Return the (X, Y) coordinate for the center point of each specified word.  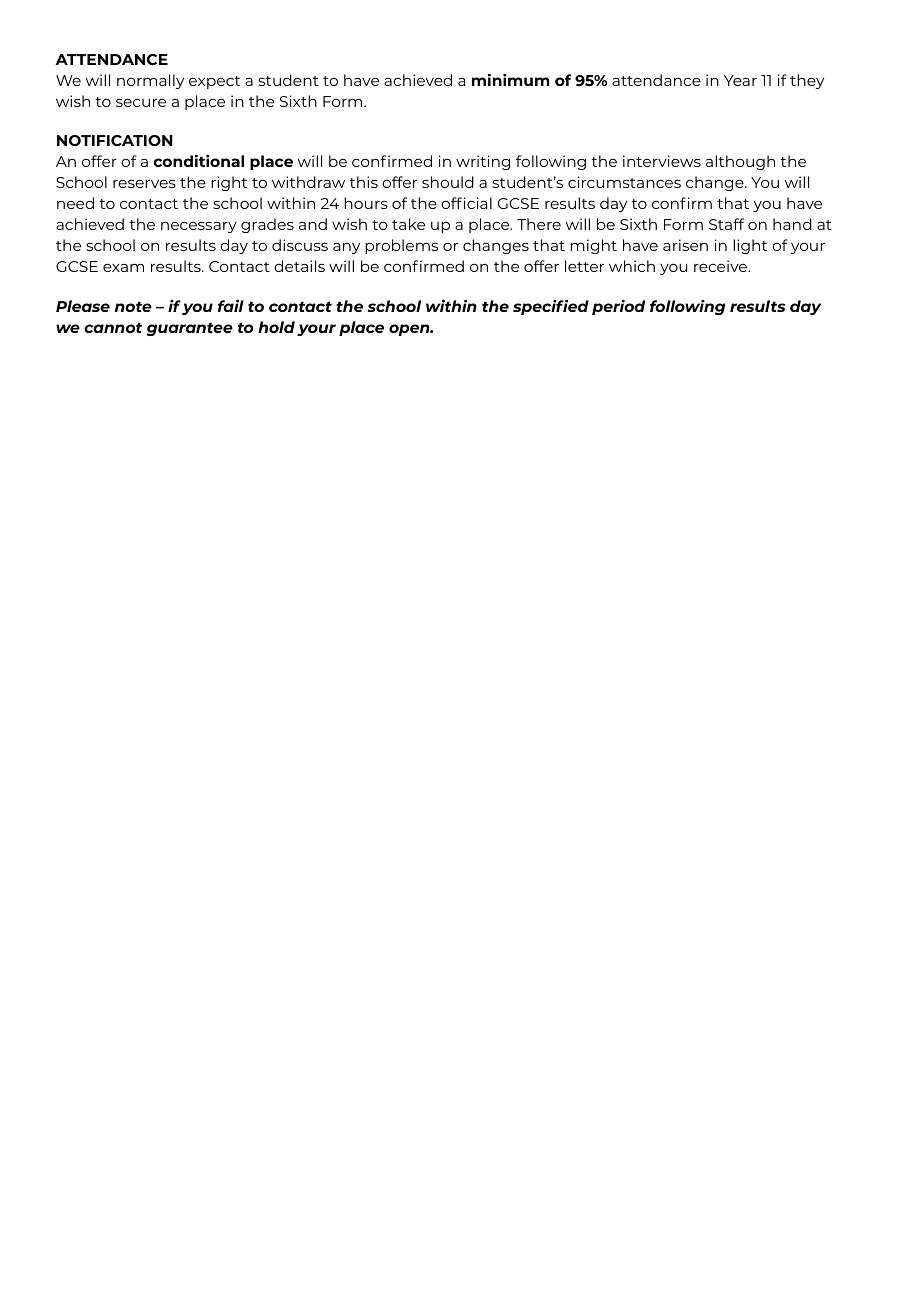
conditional (198, 161)
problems (401, 246)
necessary (199, 227)
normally (150, 81)
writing (483, 162)
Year (740, 80)
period (618, 307)
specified (551, 307)
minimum (511, 80)
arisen (685, 245)
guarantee (190, 329)
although (740, 162)
